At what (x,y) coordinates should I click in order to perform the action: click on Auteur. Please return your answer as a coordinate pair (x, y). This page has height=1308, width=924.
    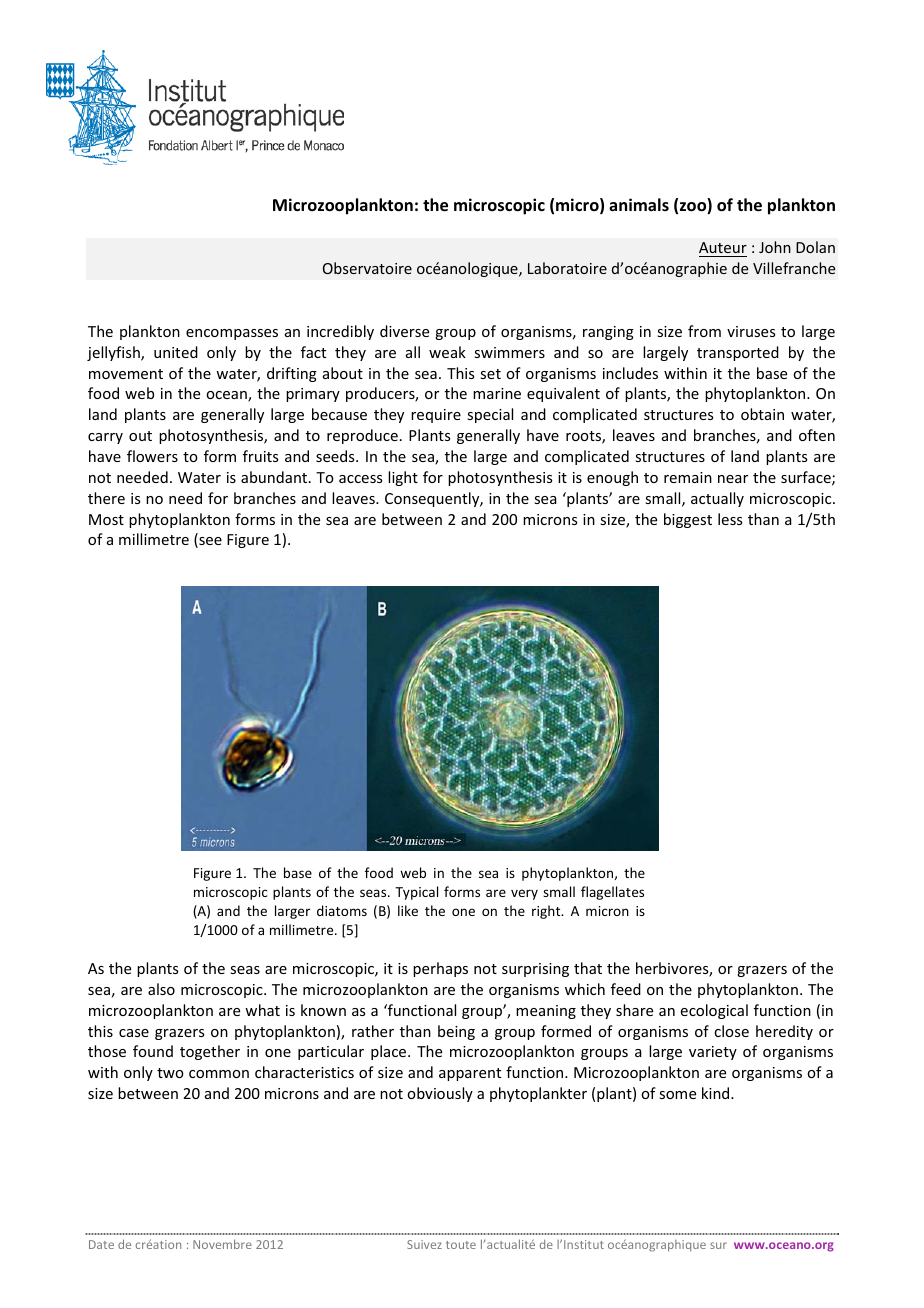
    Looking at the image, I should click on (723, 249).
